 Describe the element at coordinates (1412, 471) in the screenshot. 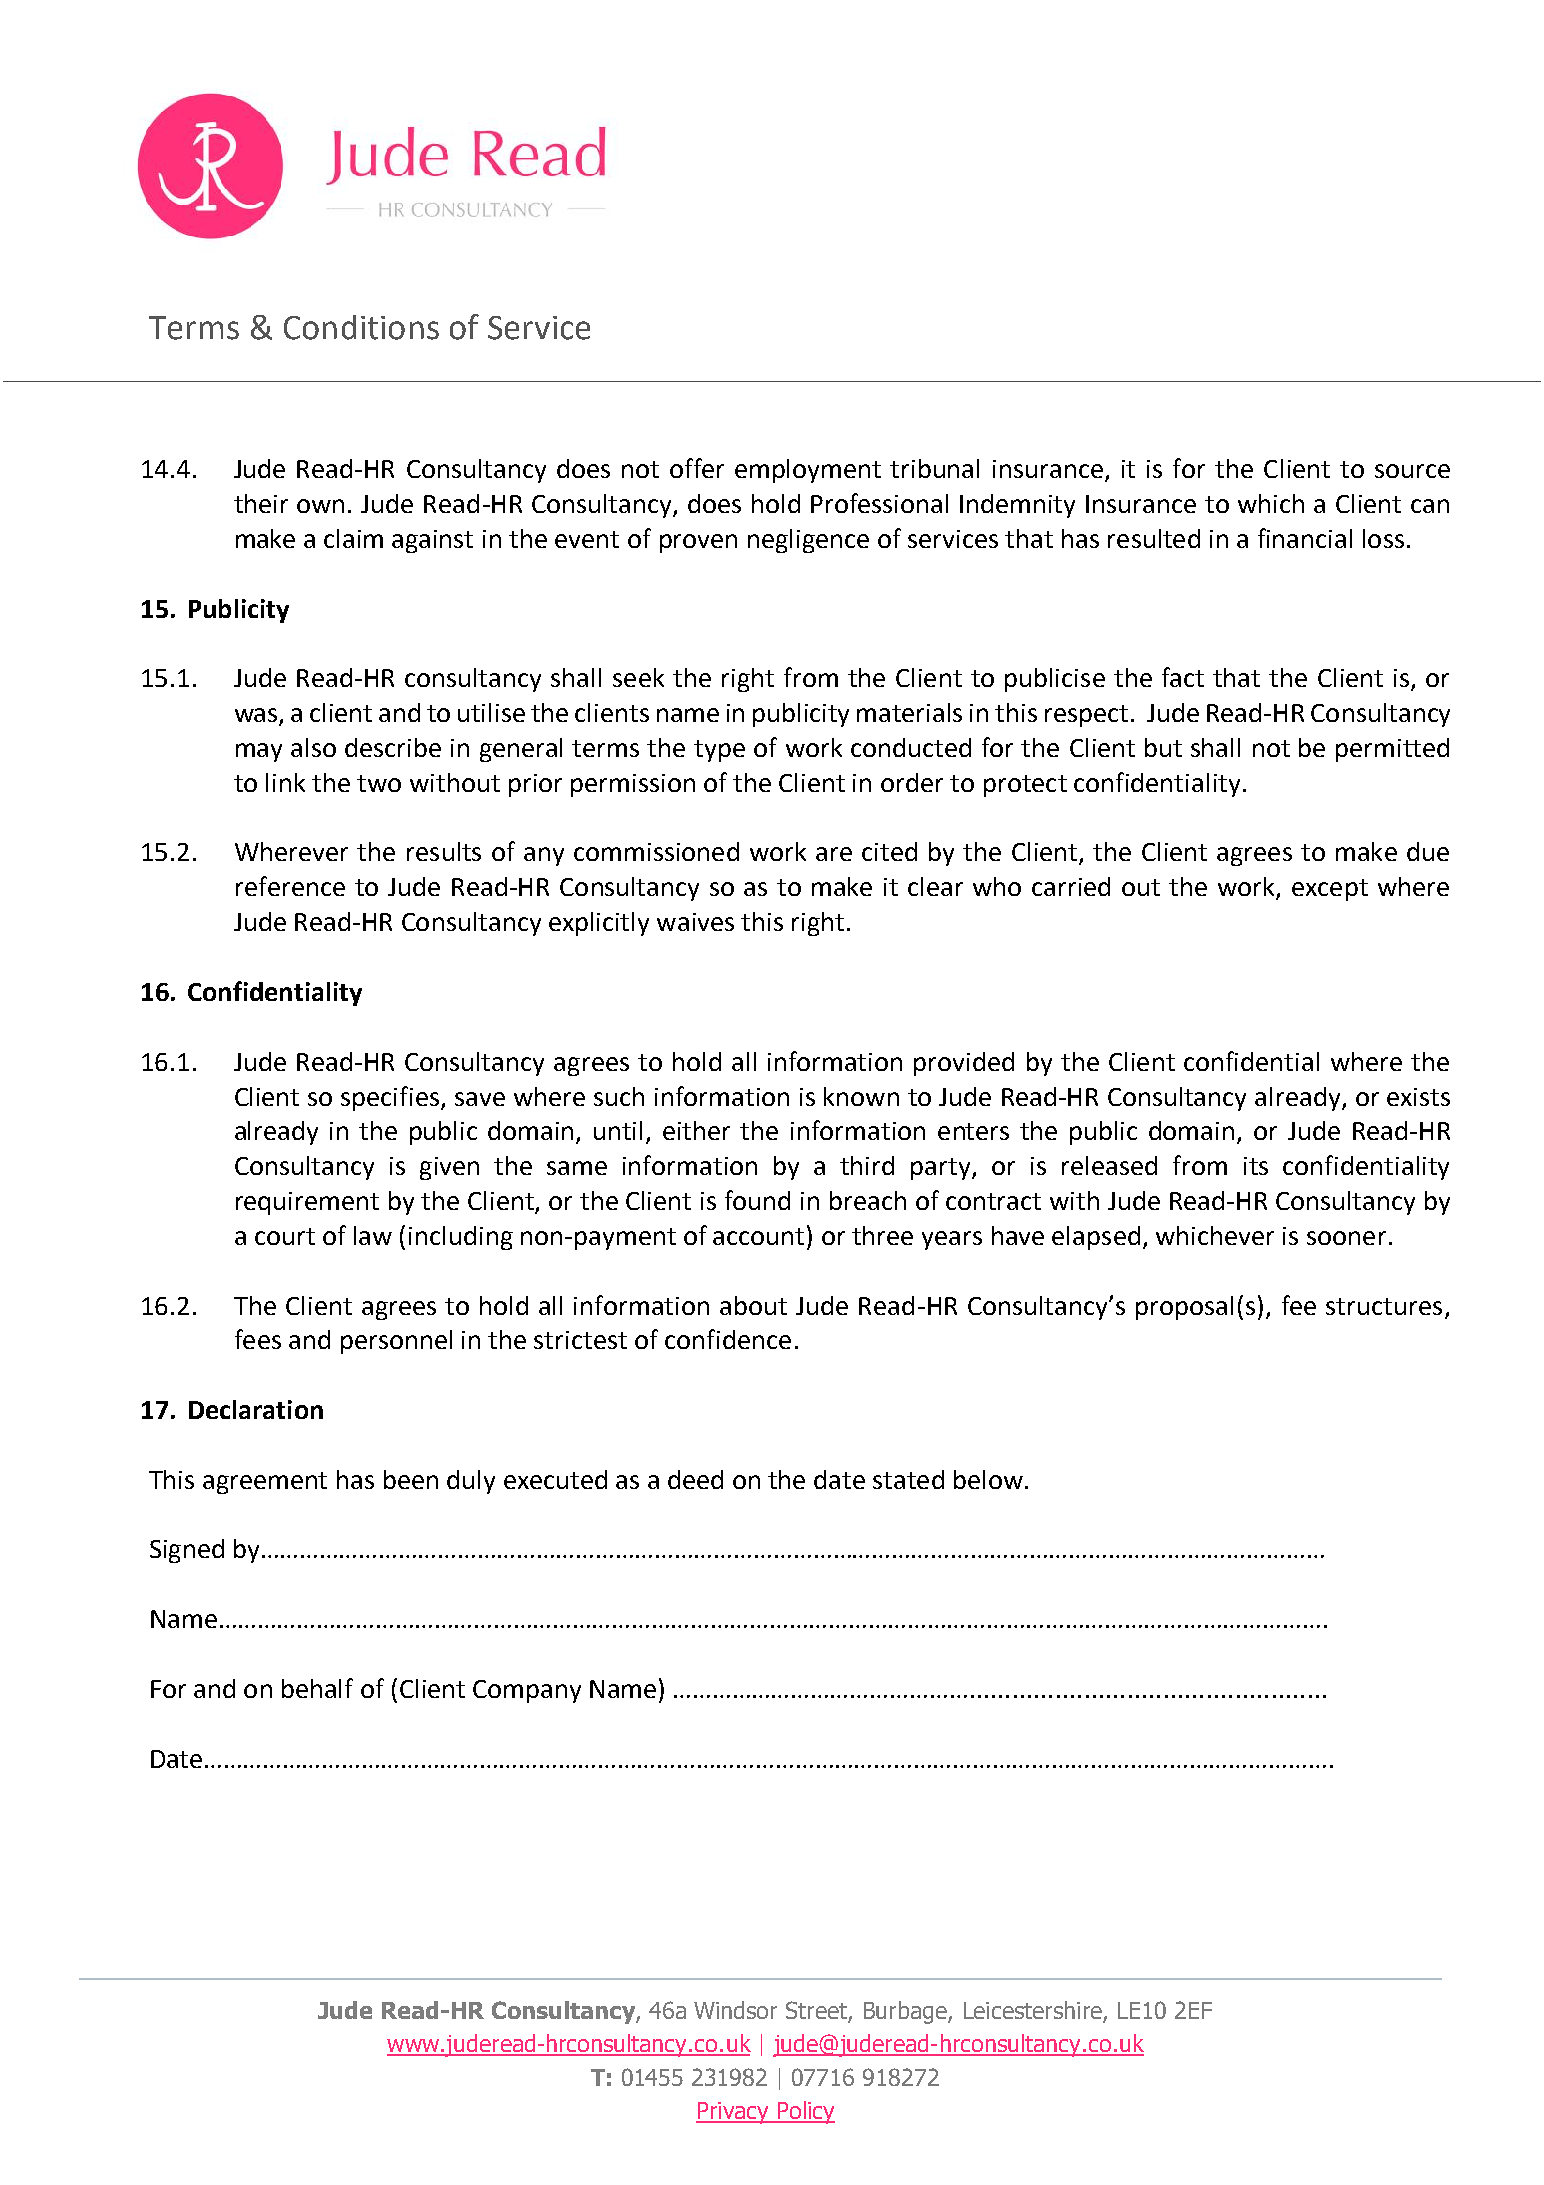

I see `source` at that location.
